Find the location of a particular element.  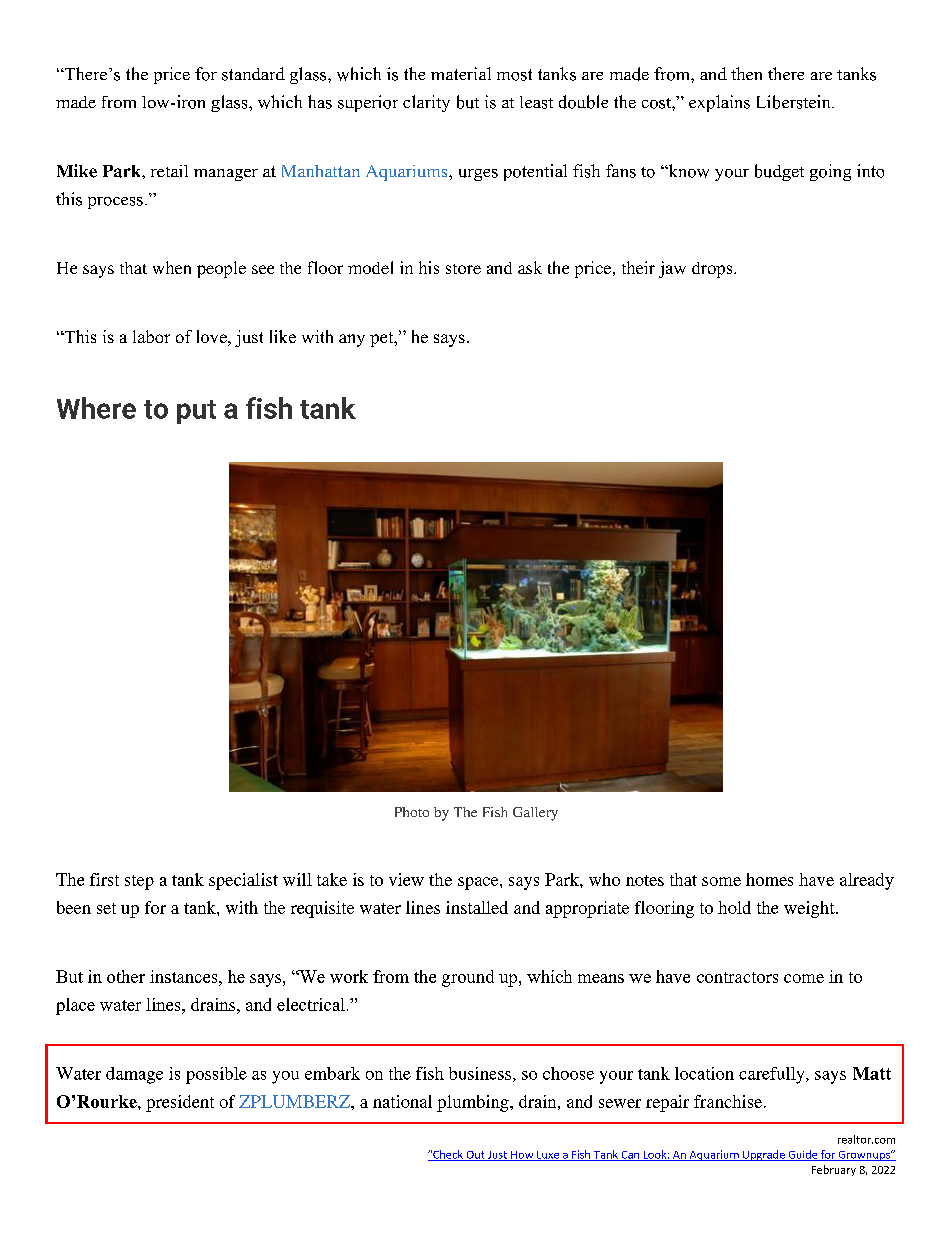

Photo is located at coordinates (412, 812).
